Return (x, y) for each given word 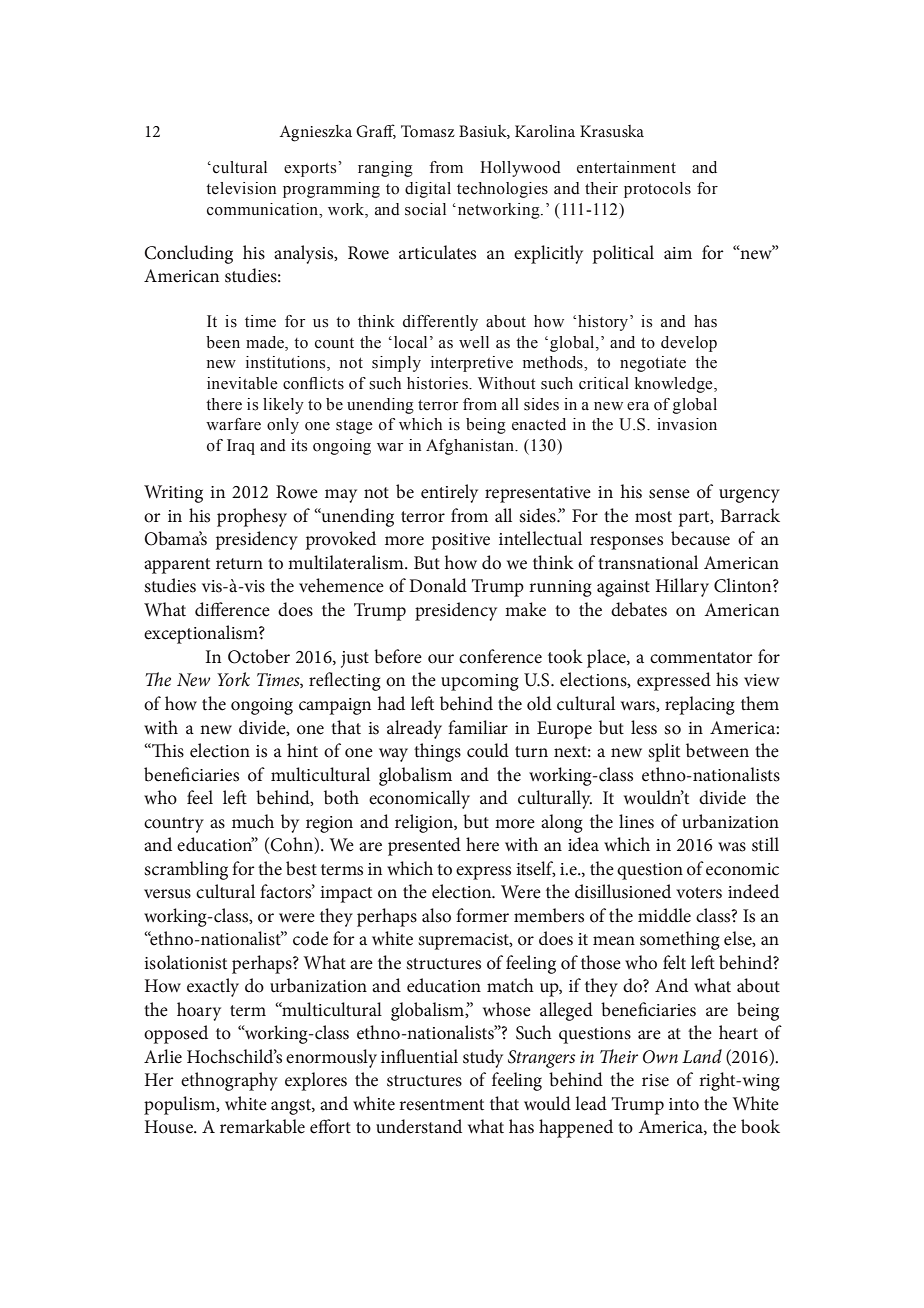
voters (699, 893)
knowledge (675, 385)
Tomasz (428, 131)
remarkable (262, 1126)
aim (678, 253)
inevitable (242, 383)
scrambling (186, 870)
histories (438, 383)
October (259, 656)
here (482, 844)
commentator (701, 658)
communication (264, 209)
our (441, 659)
